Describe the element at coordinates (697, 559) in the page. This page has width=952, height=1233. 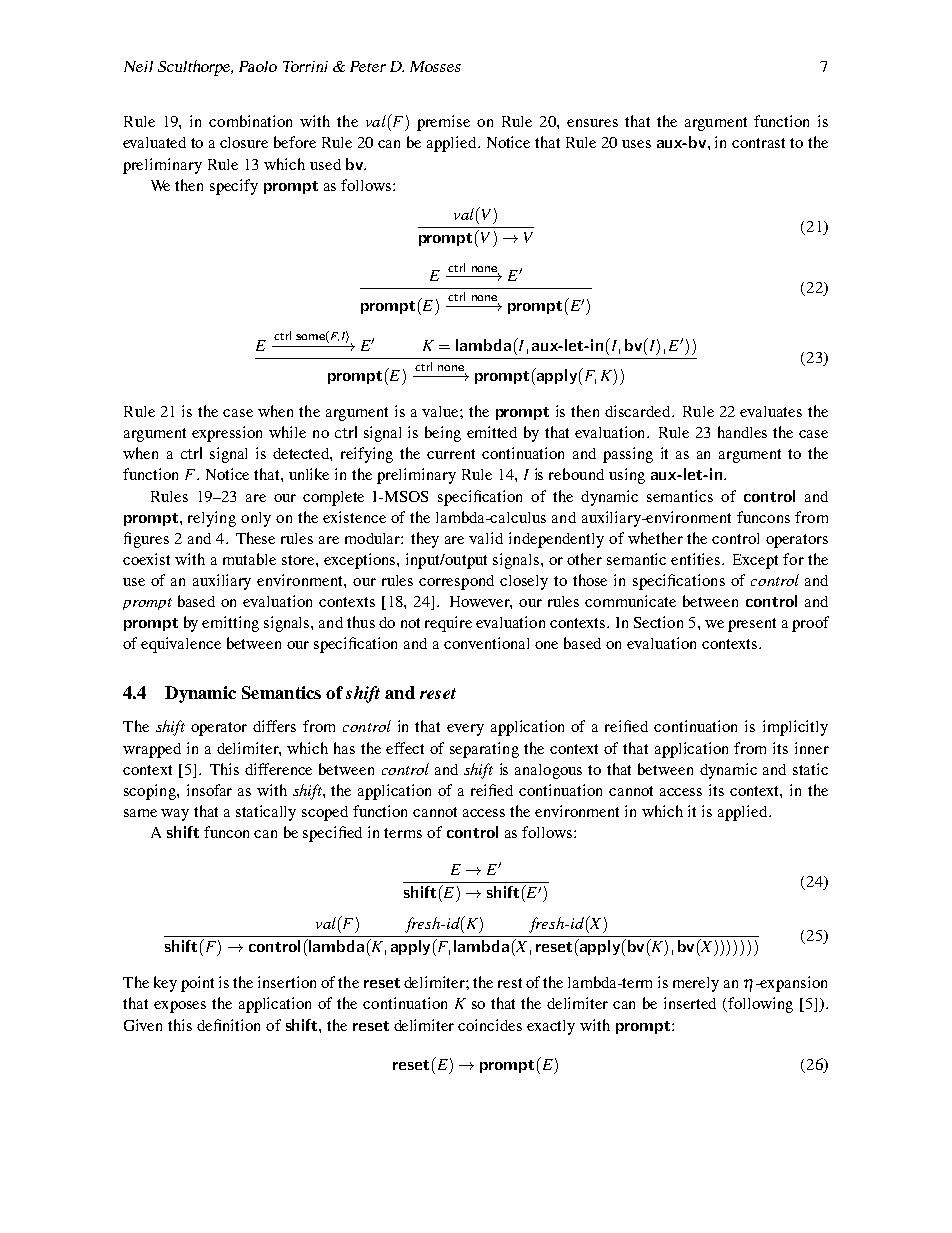
I see `entities` at that location.
